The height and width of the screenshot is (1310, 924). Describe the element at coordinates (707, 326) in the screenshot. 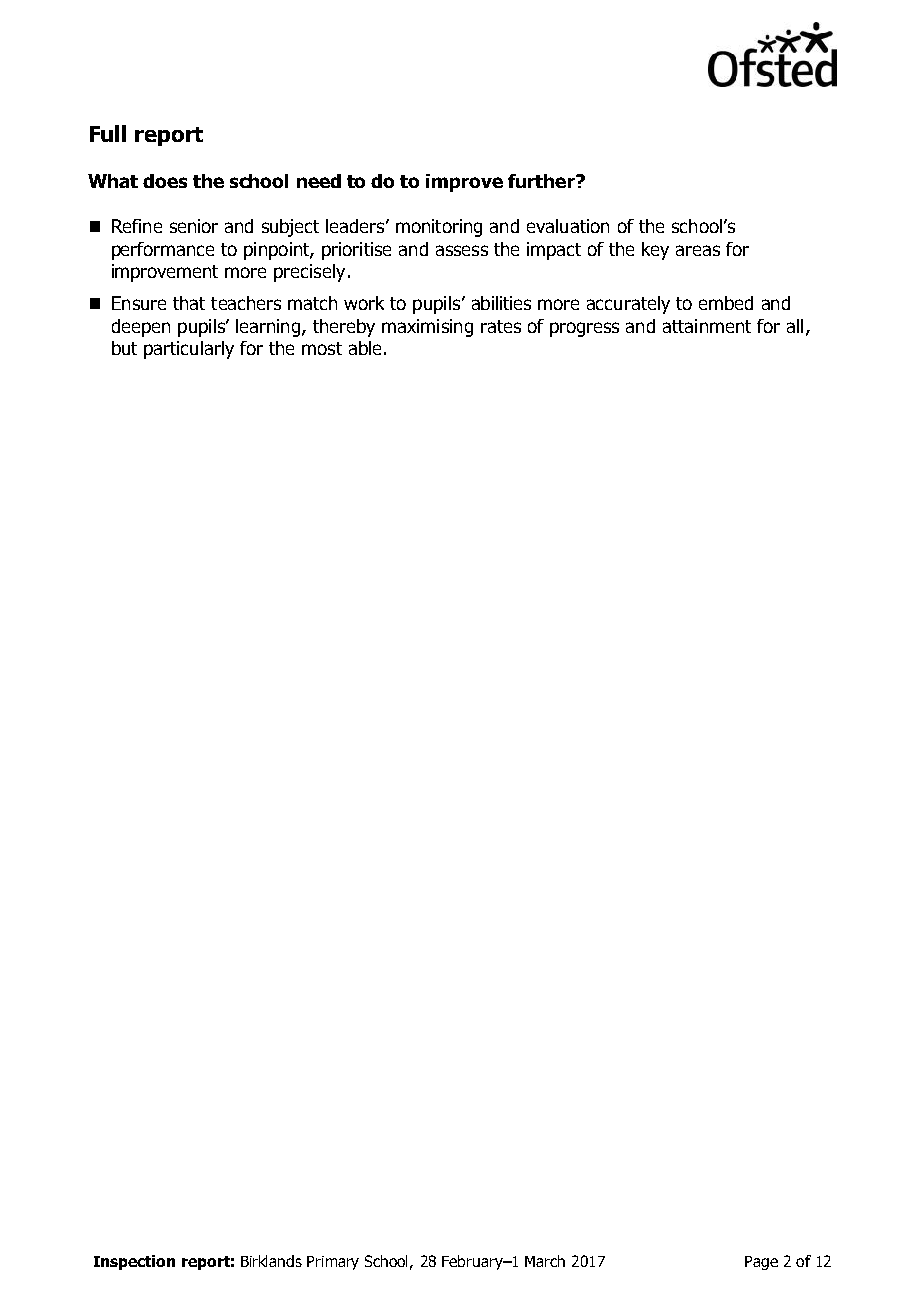

I see `attainment` at that location.
